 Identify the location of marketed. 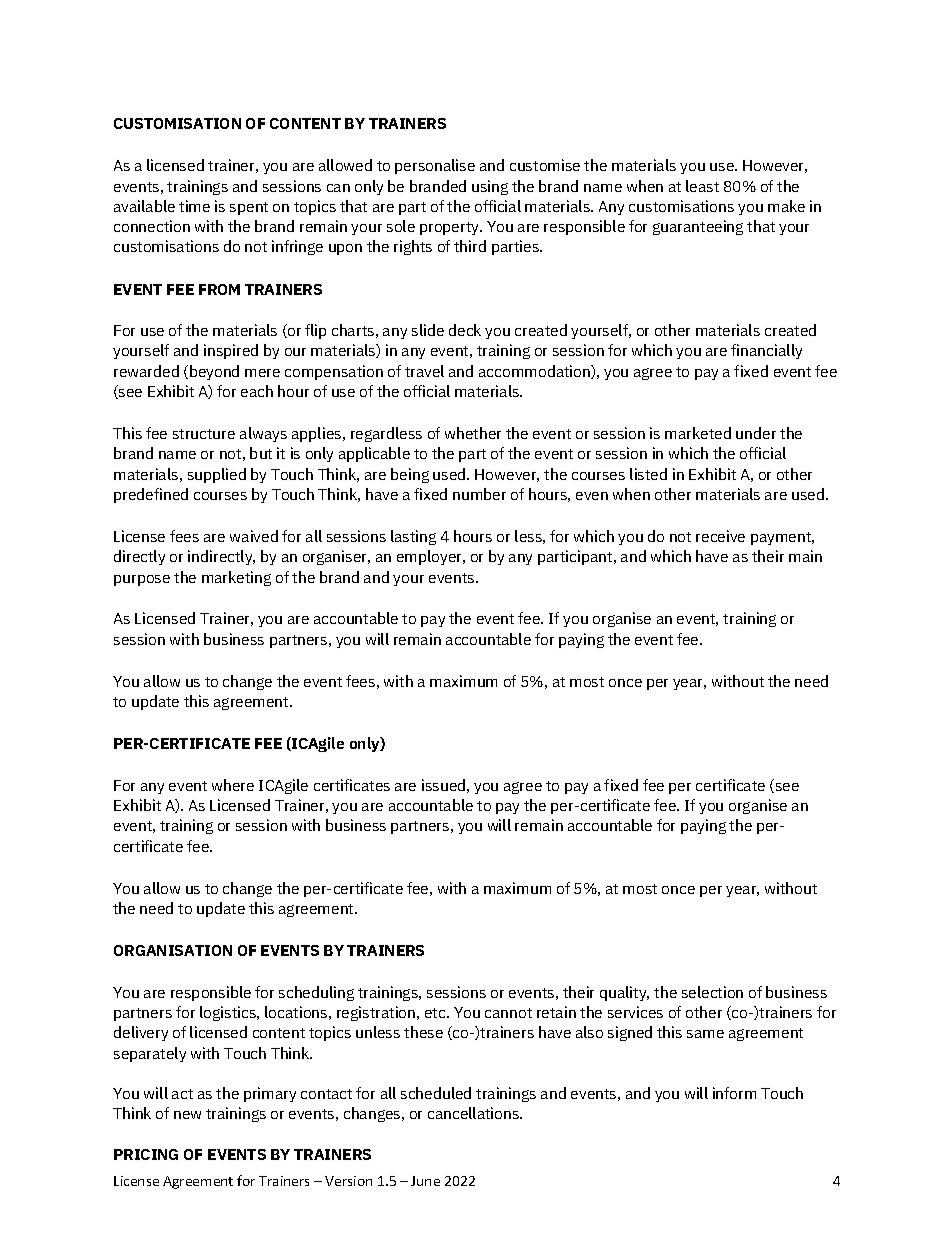
(698, 433).
